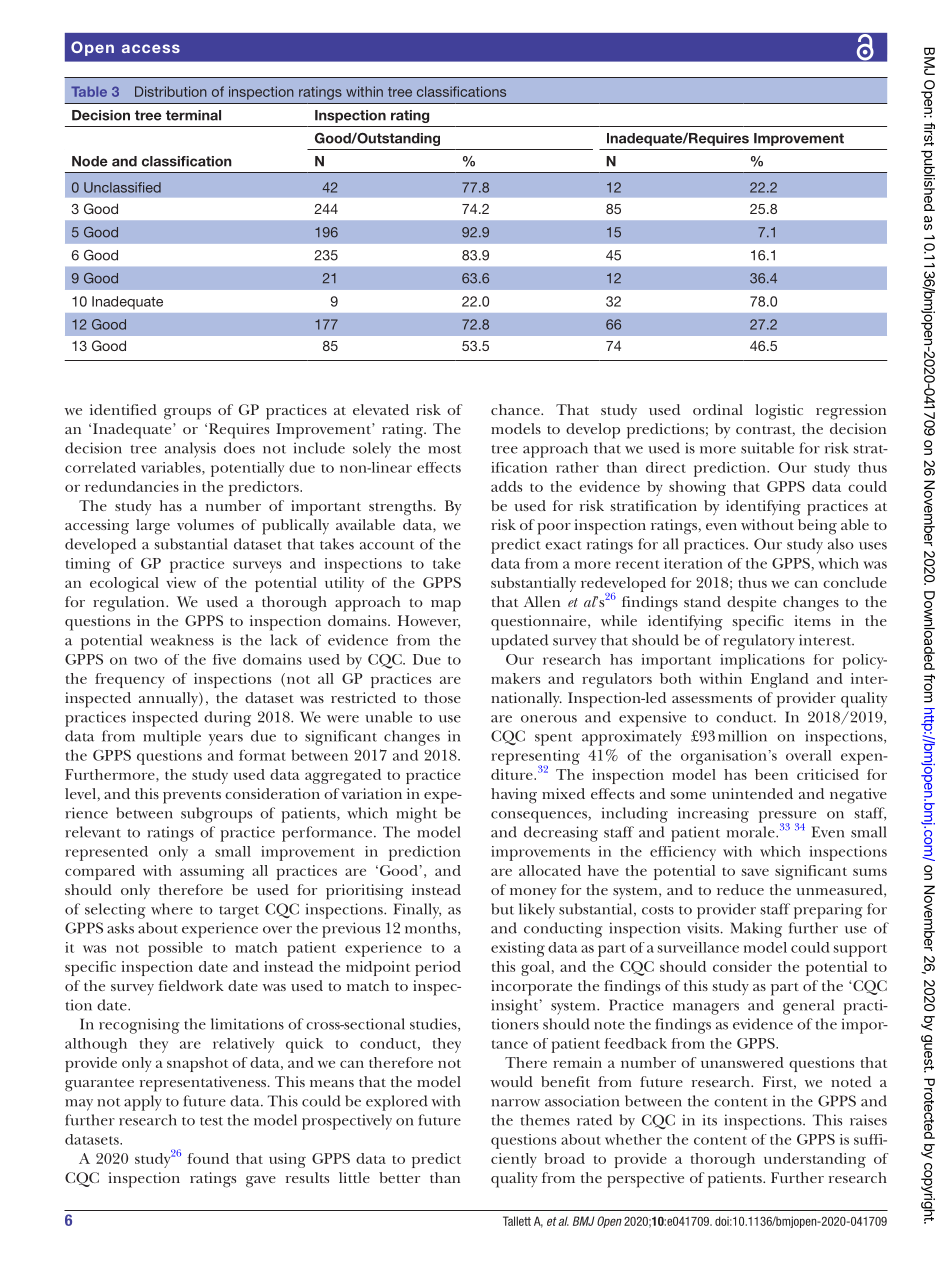 This screenshot has height=1270, width=952. I want to click on found, so click(208, 1158).
